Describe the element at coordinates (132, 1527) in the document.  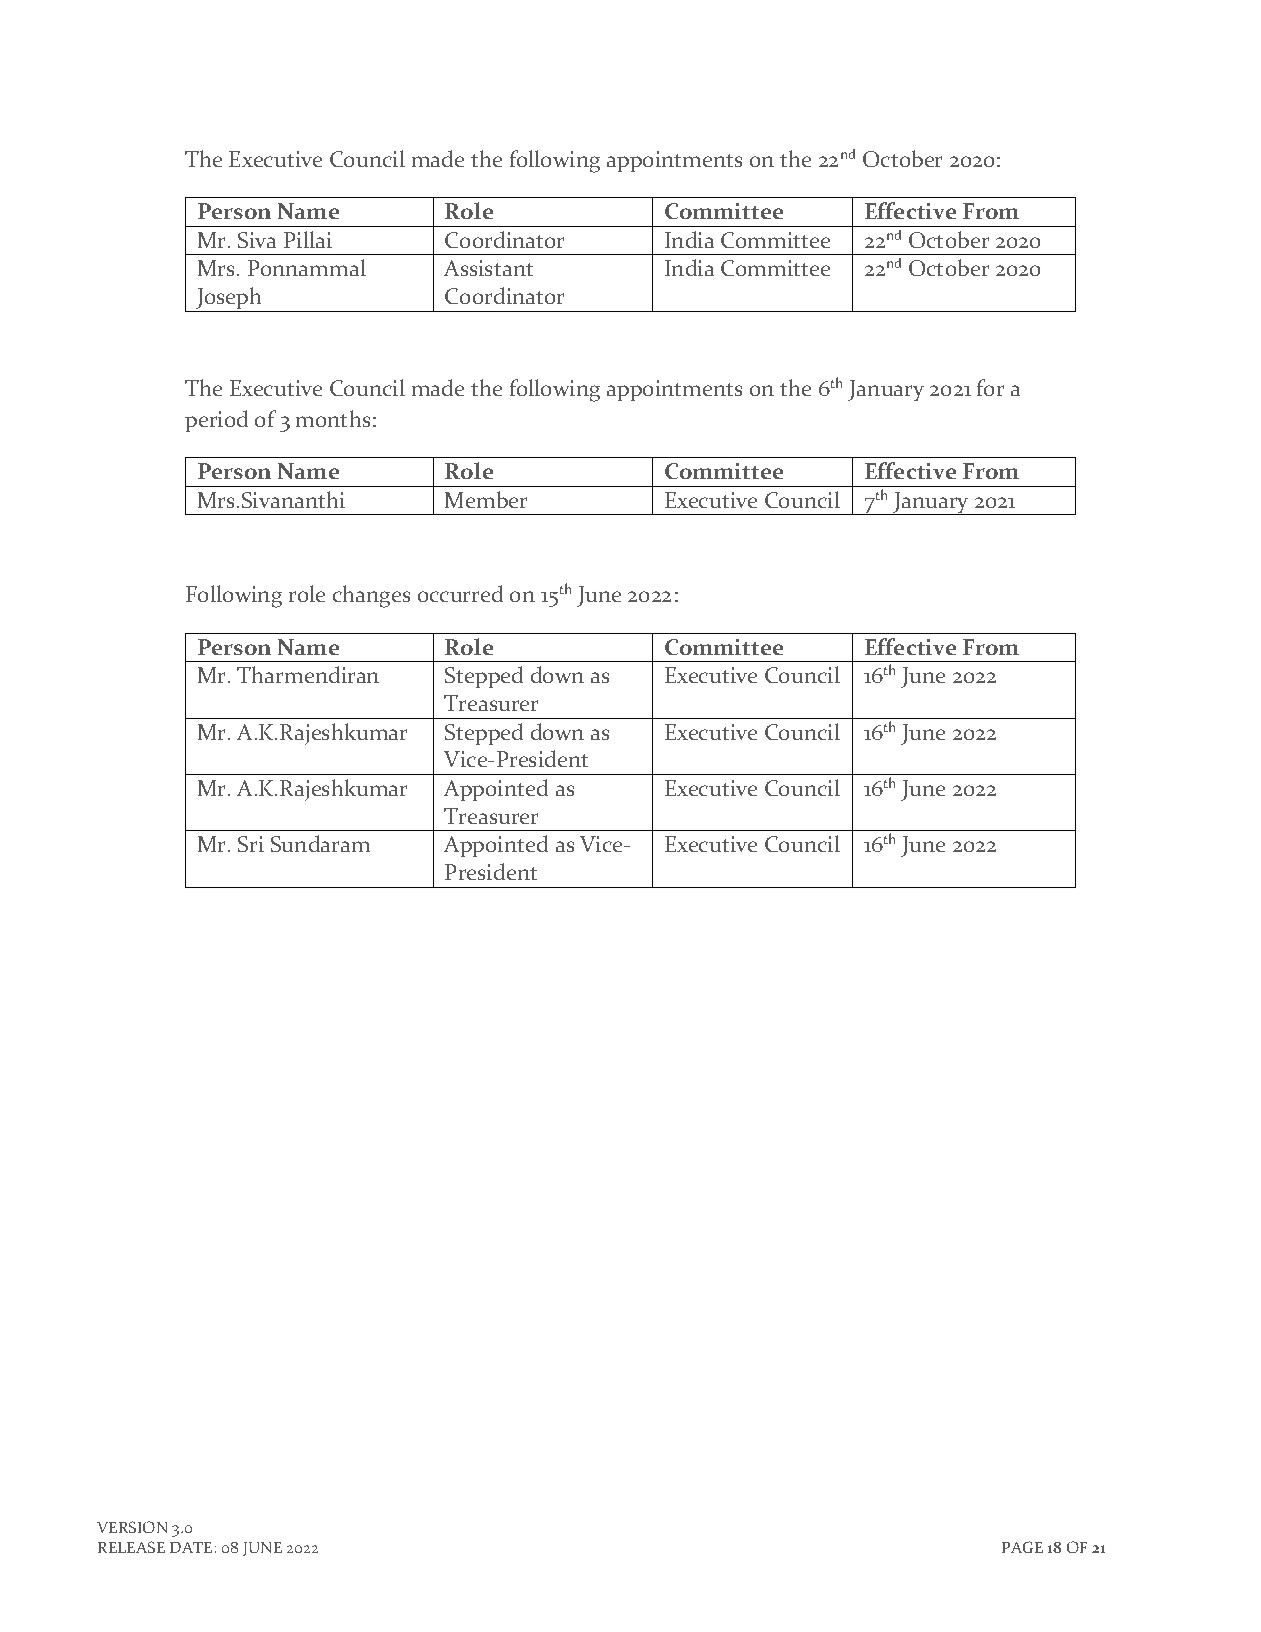
I see `VERSION` at that location.
